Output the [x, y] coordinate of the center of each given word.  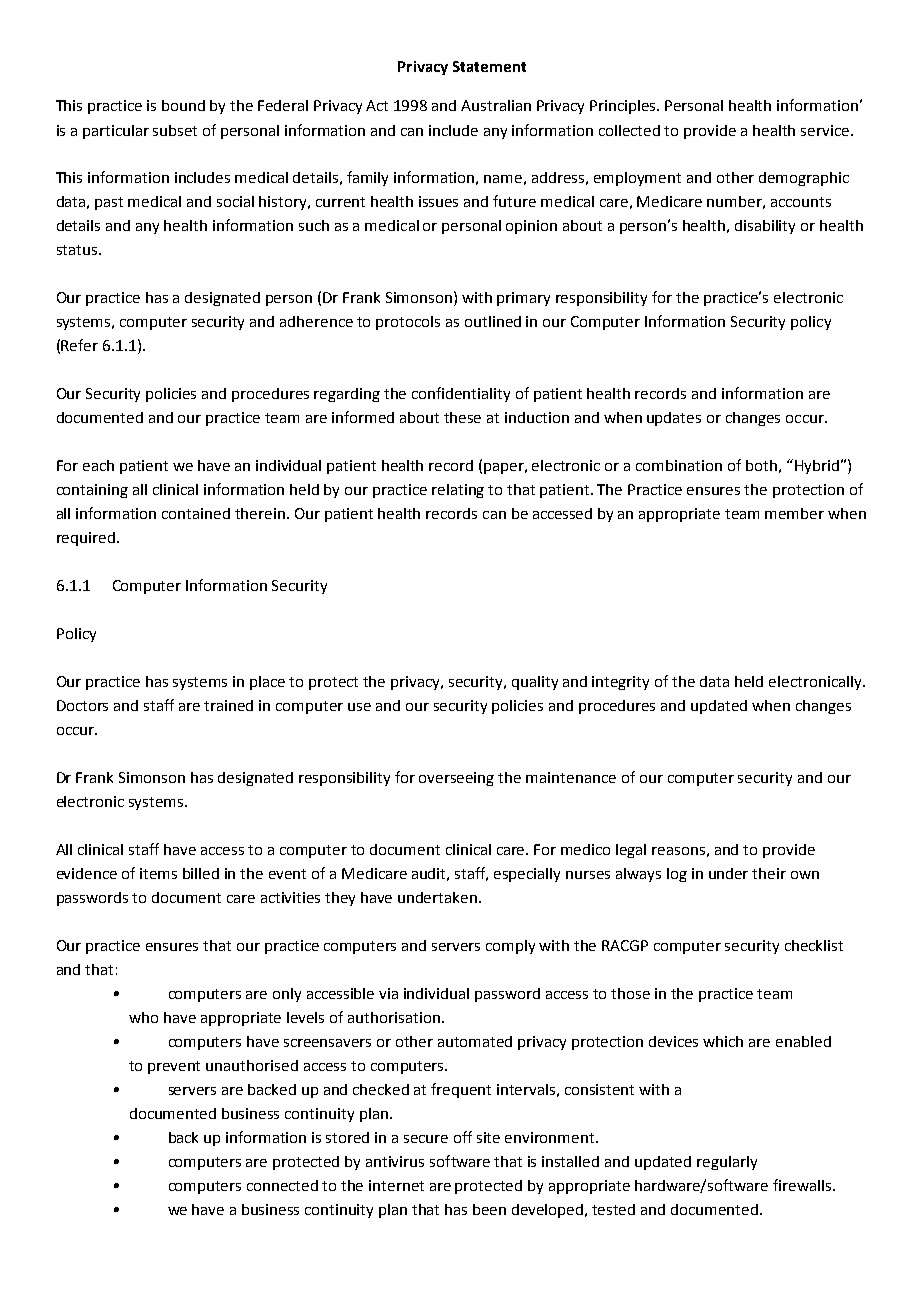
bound [183, 105]
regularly [727, 1163]
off [463, 1137]
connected [282, 1185]
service [825, 130]
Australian [496, 105]
